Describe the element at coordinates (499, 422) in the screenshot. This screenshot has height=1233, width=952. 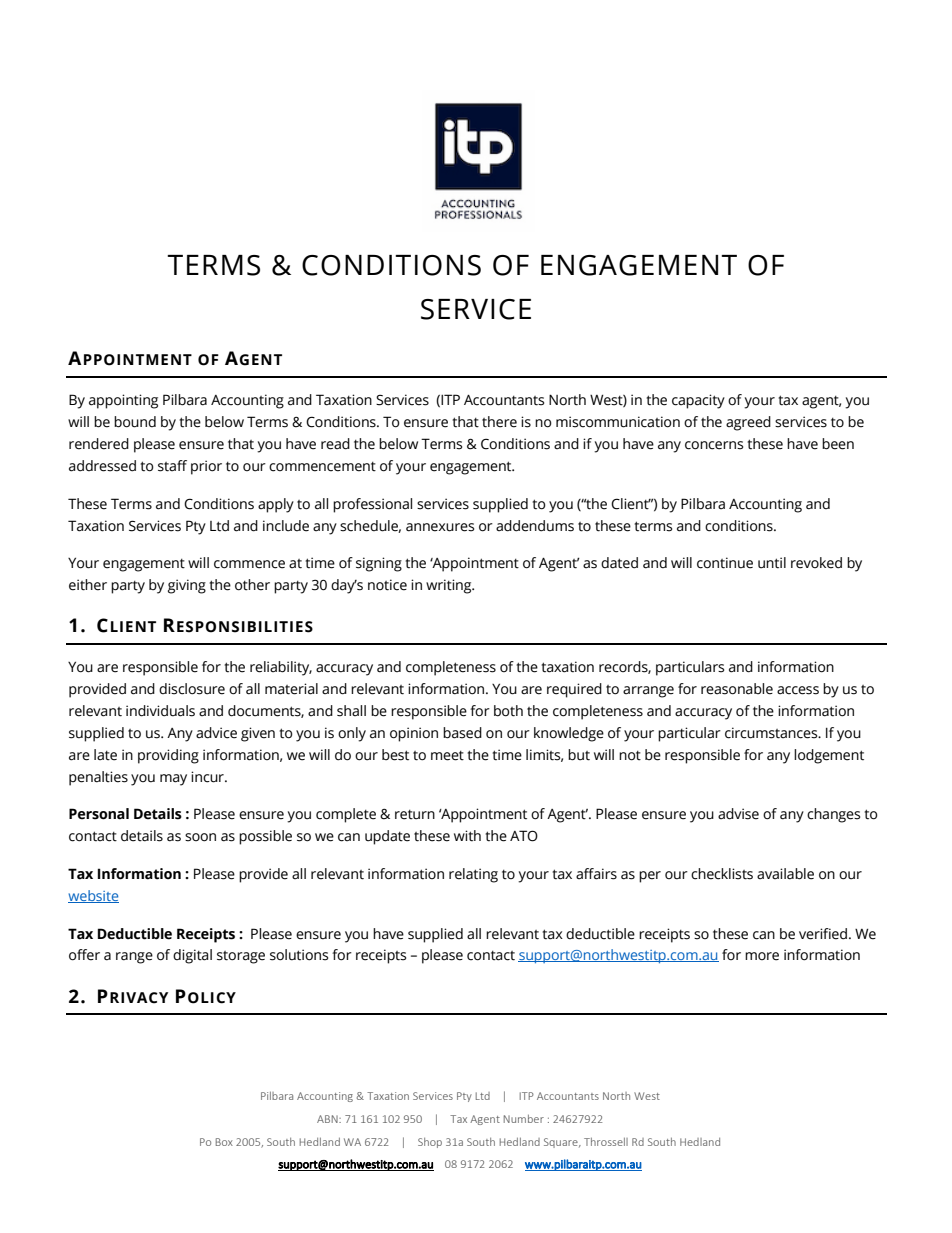
I see `there` at that location.
